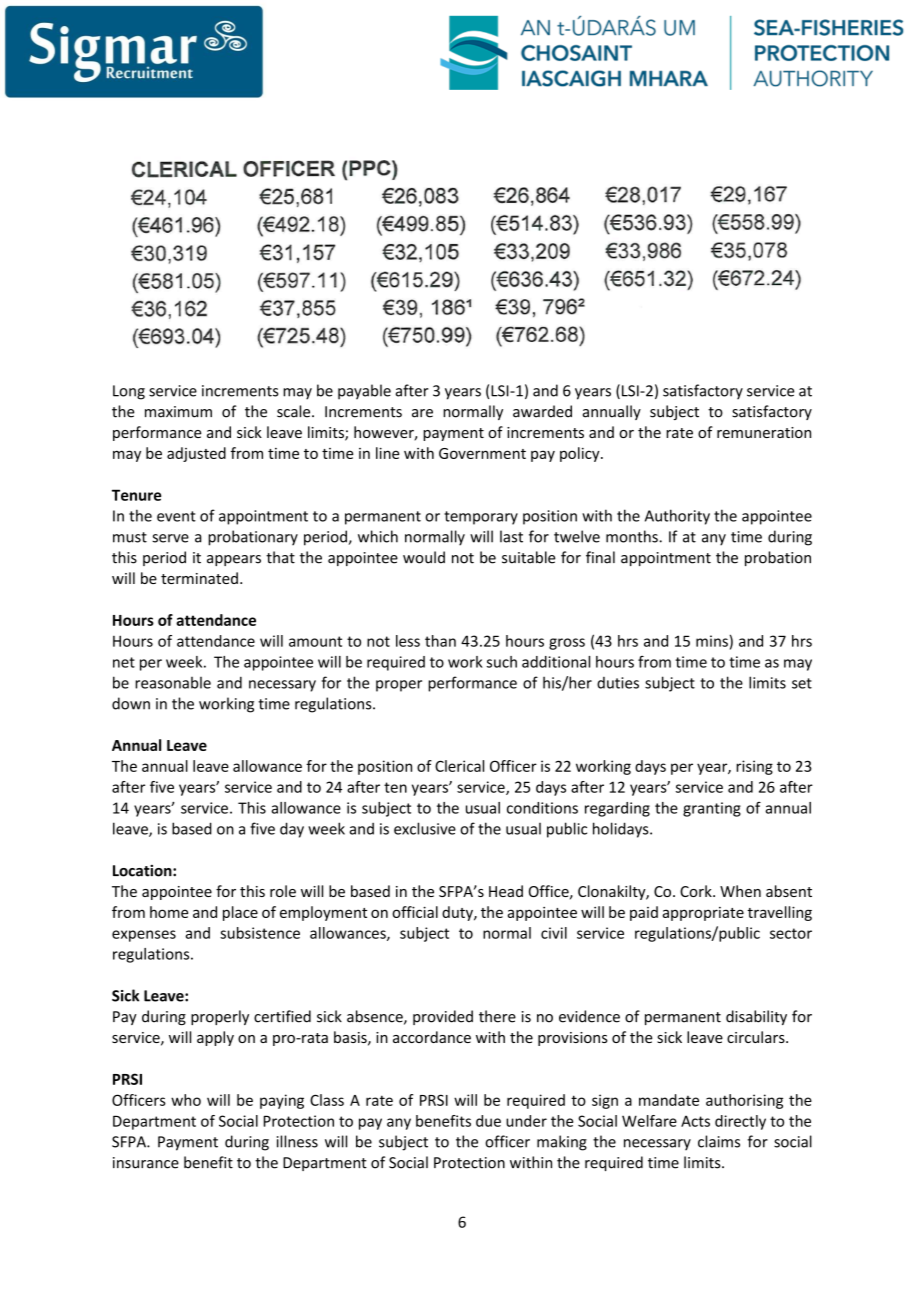  Describe the element at coordinates (169, 912) in the screenshot. I see `home` at that location.
